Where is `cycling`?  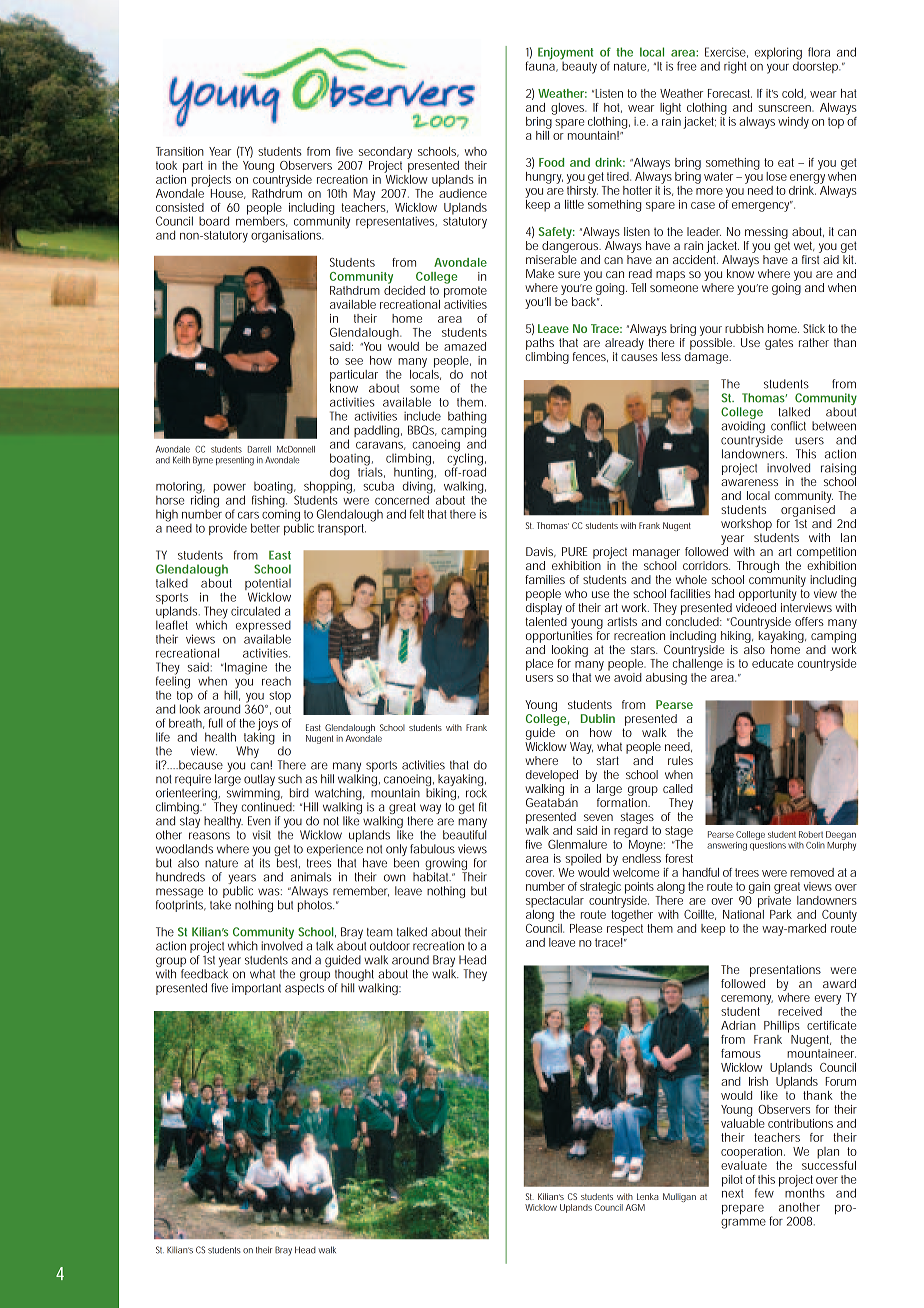 cycling is located at coordinates (465, 459).
